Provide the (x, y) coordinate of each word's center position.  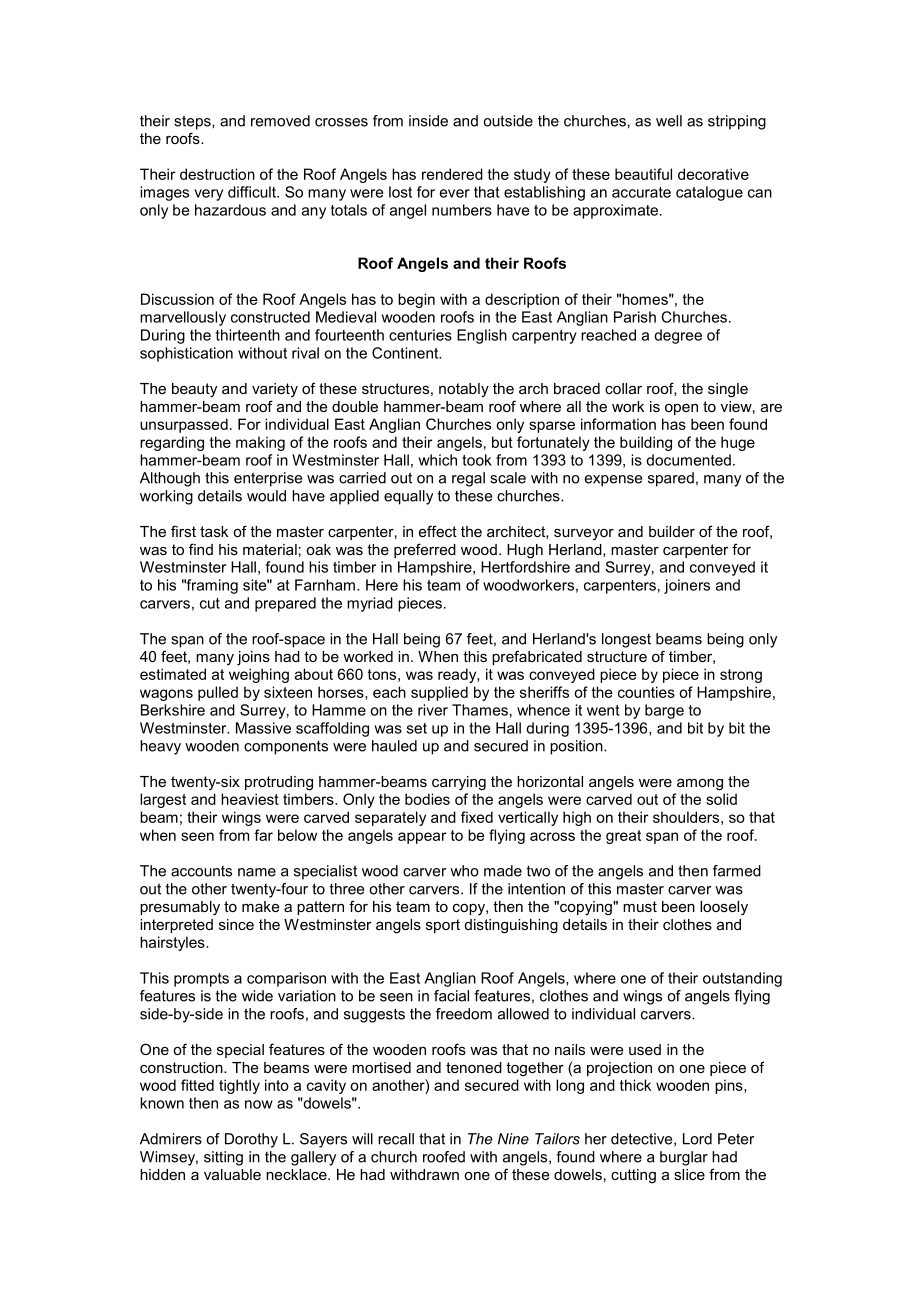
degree (678, 336)
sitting (223, 1158)
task (214, 531)
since (236, 924)
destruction (217, 174)
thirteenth (248, 335)
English (482, 336)
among (700, 785)
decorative (713, 174)
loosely (724, 908)
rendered (452, 174)
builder (672, 531)
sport (443, 926)
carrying (459, 783)
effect (438, 531)
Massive (263, 728)
